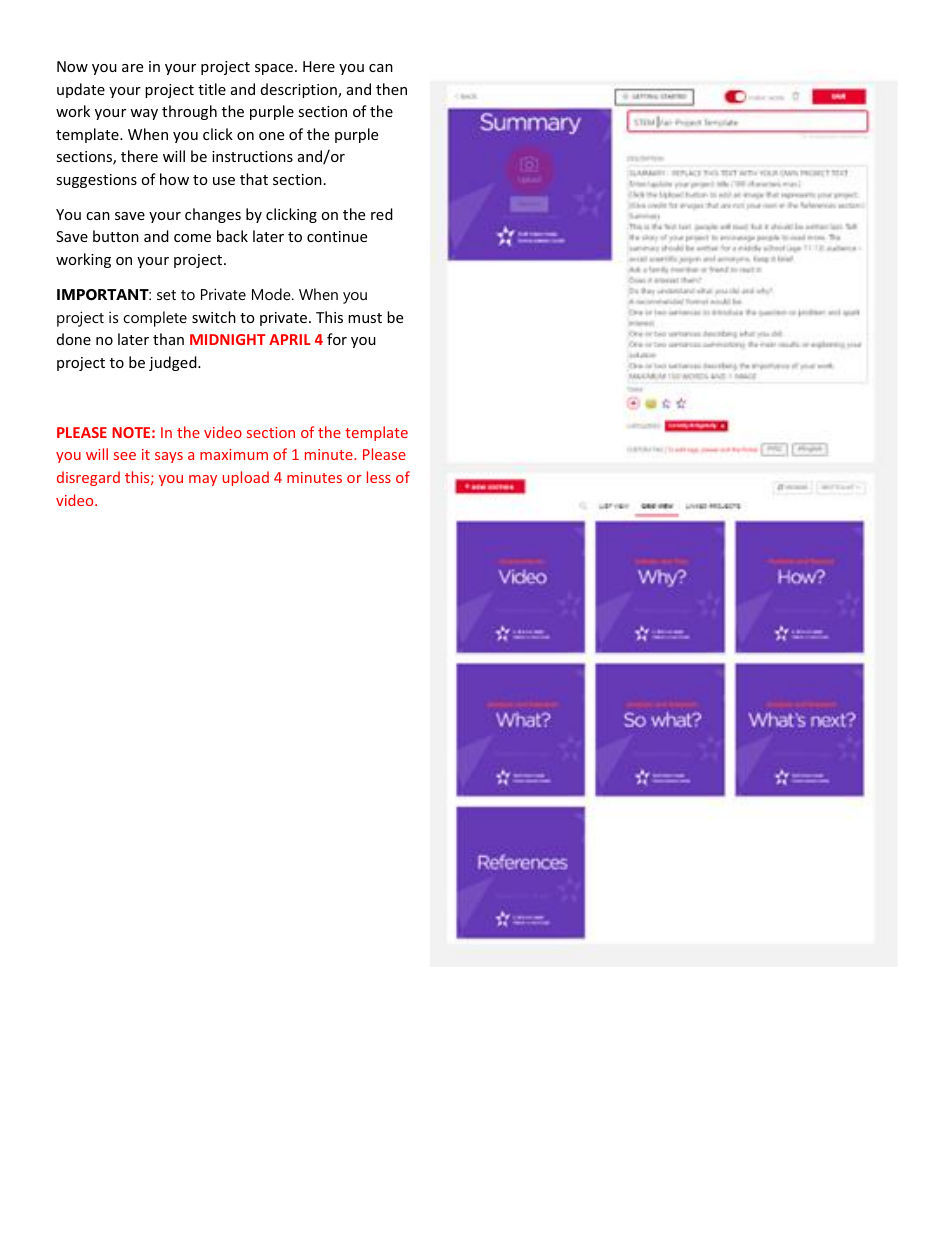 The height and width of the screenshot is (1233, 952). Describe the element at coordinates (337, 339) in the screenshot. I see `for` at that location.
